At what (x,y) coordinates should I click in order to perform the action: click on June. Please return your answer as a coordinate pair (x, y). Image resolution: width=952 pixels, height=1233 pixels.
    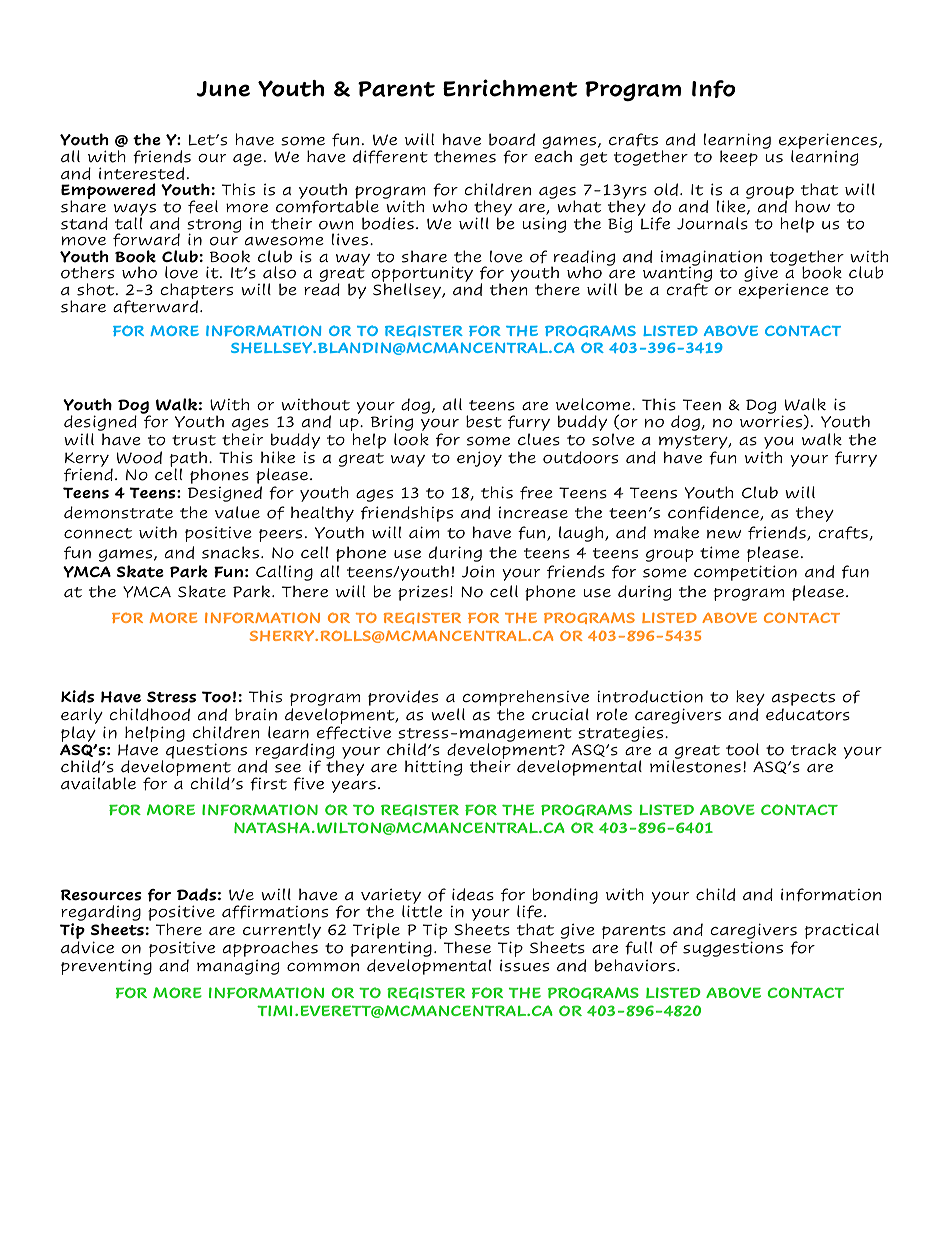
    Looking at the image, I should click on (223, 89).
